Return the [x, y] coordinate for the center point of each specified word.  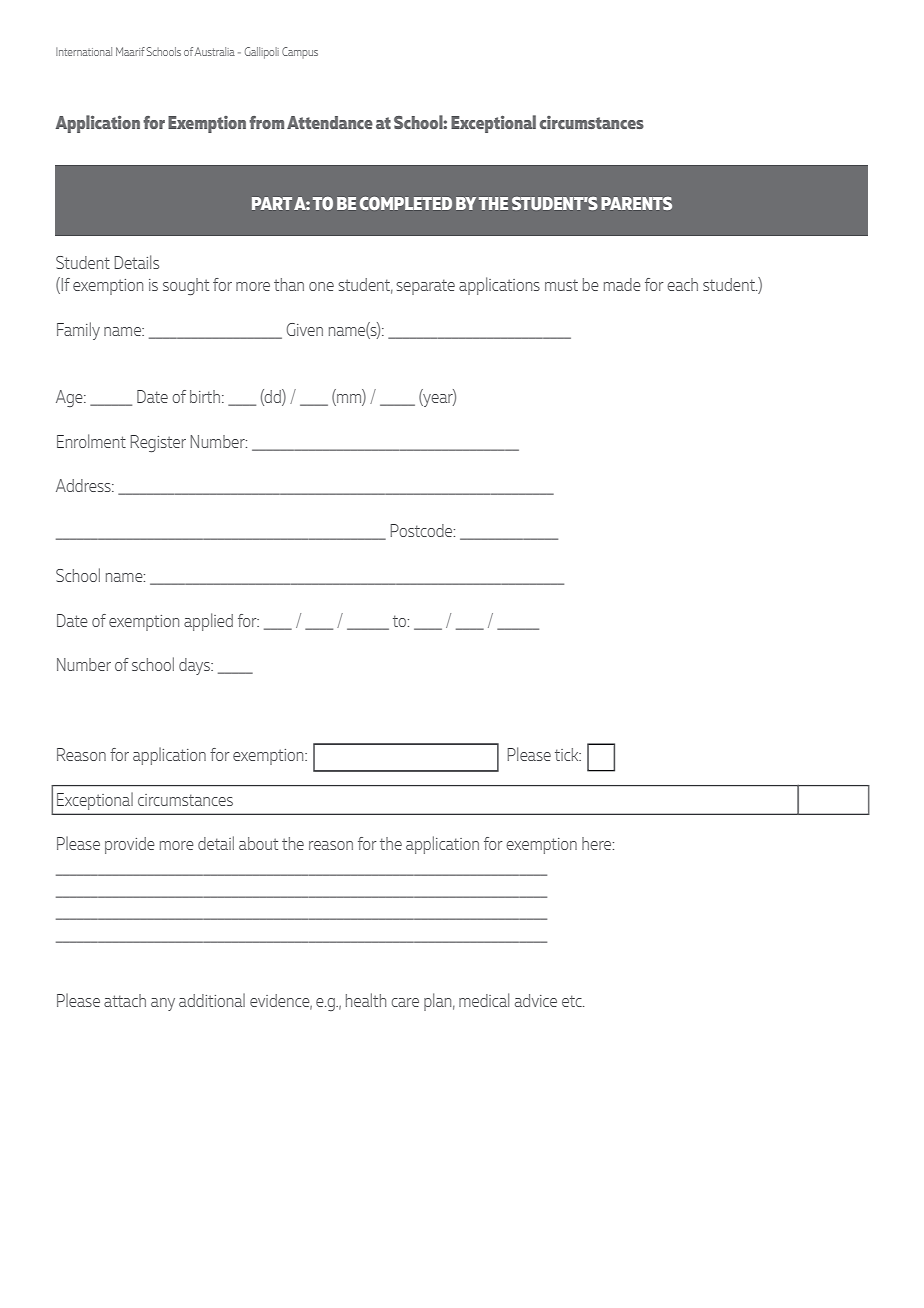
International [84, 51]
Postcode [423, 530]
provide [129, 845]
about [258, 843]
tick [568, 754]
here [598, 843]
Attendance [330, 122]
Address [84, 485]
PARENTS [636, 203]
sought [186, 286]
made [622, 284]
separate [425, 287]
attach [125, 1000]
